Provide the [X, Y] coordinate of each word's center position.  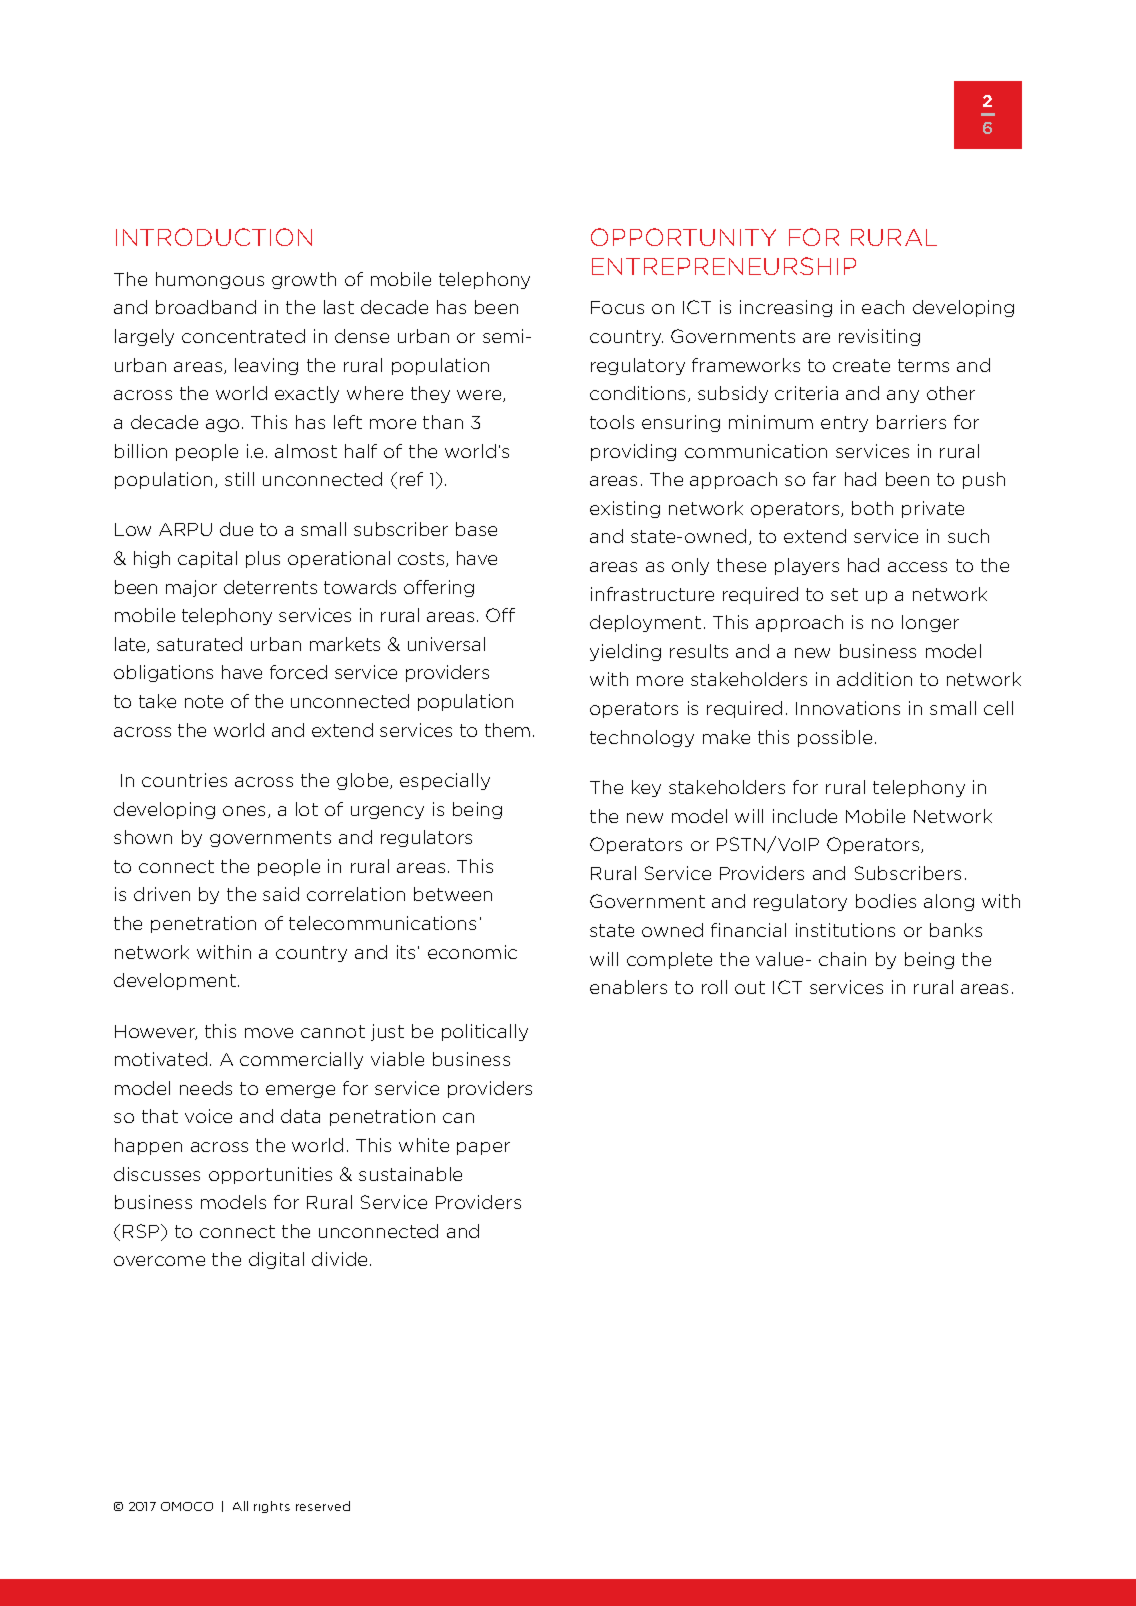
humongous [210, 280]
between [453, 894]
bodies [886, 901]
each [883, 307]
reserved [323, 1506]
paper [483, 1148]
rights [272, 1507]
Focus [617, 307]
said [281, 894]
